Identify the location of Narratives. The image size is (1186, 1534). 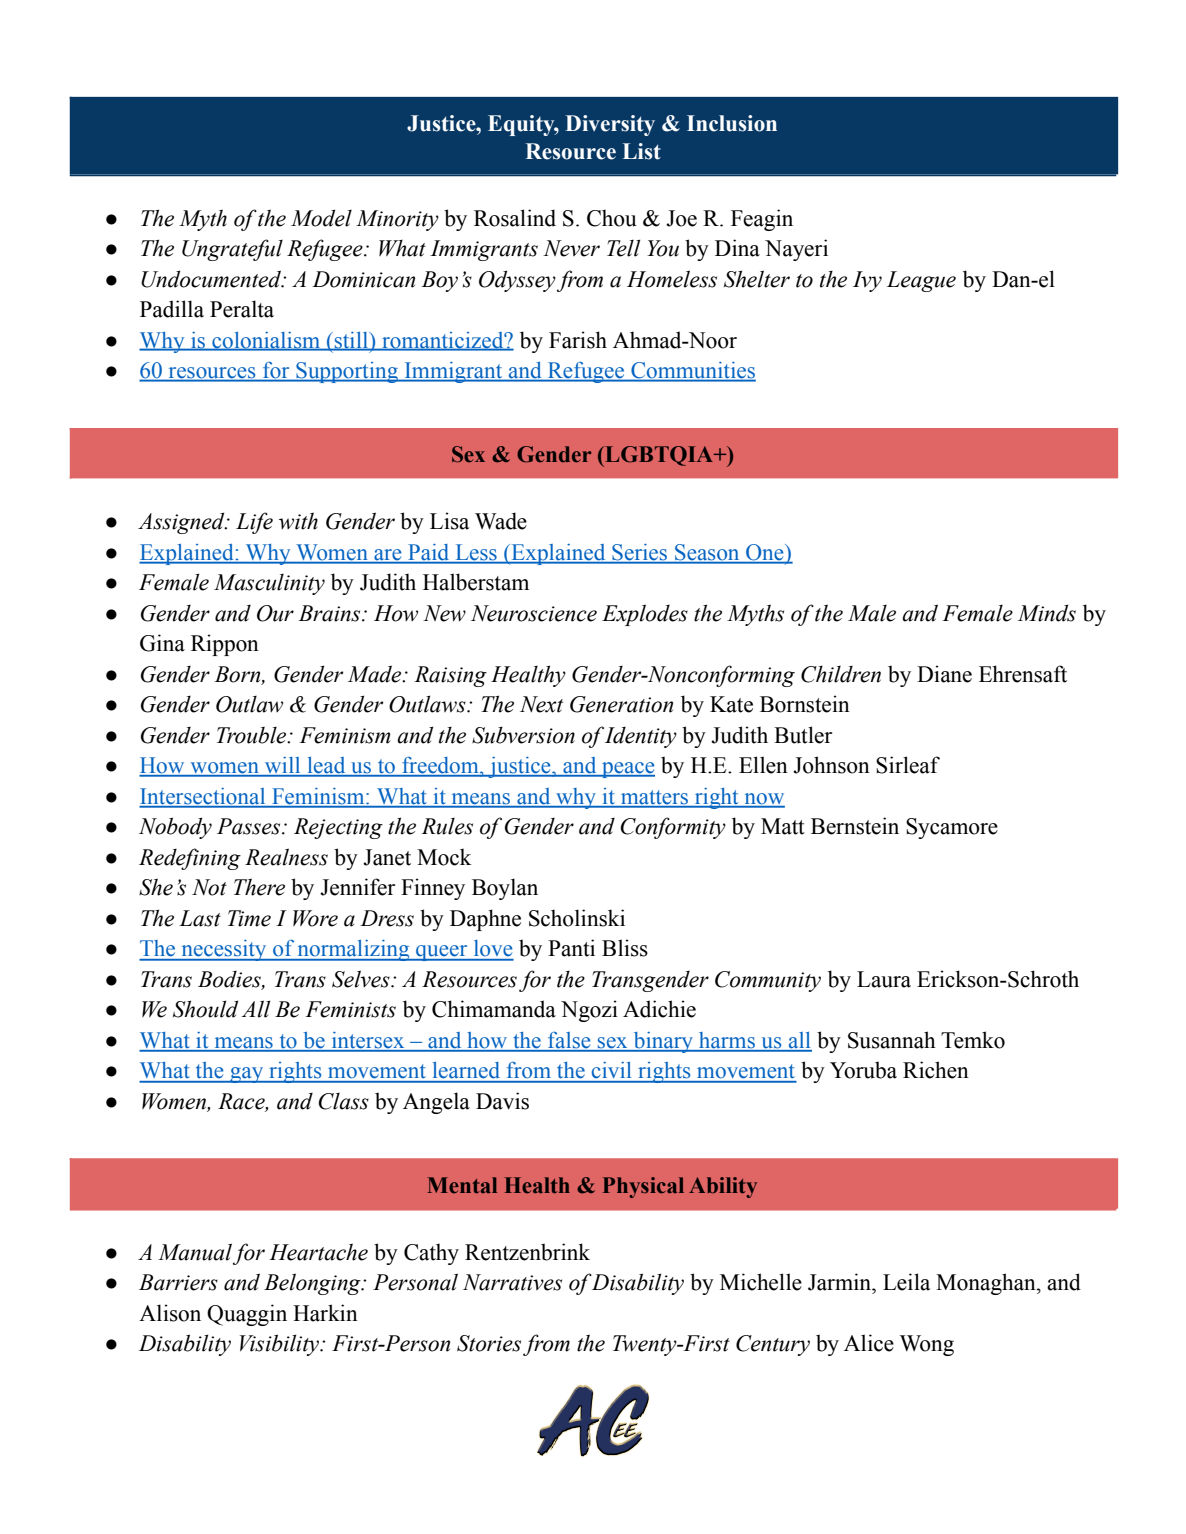
(512, 1282).
